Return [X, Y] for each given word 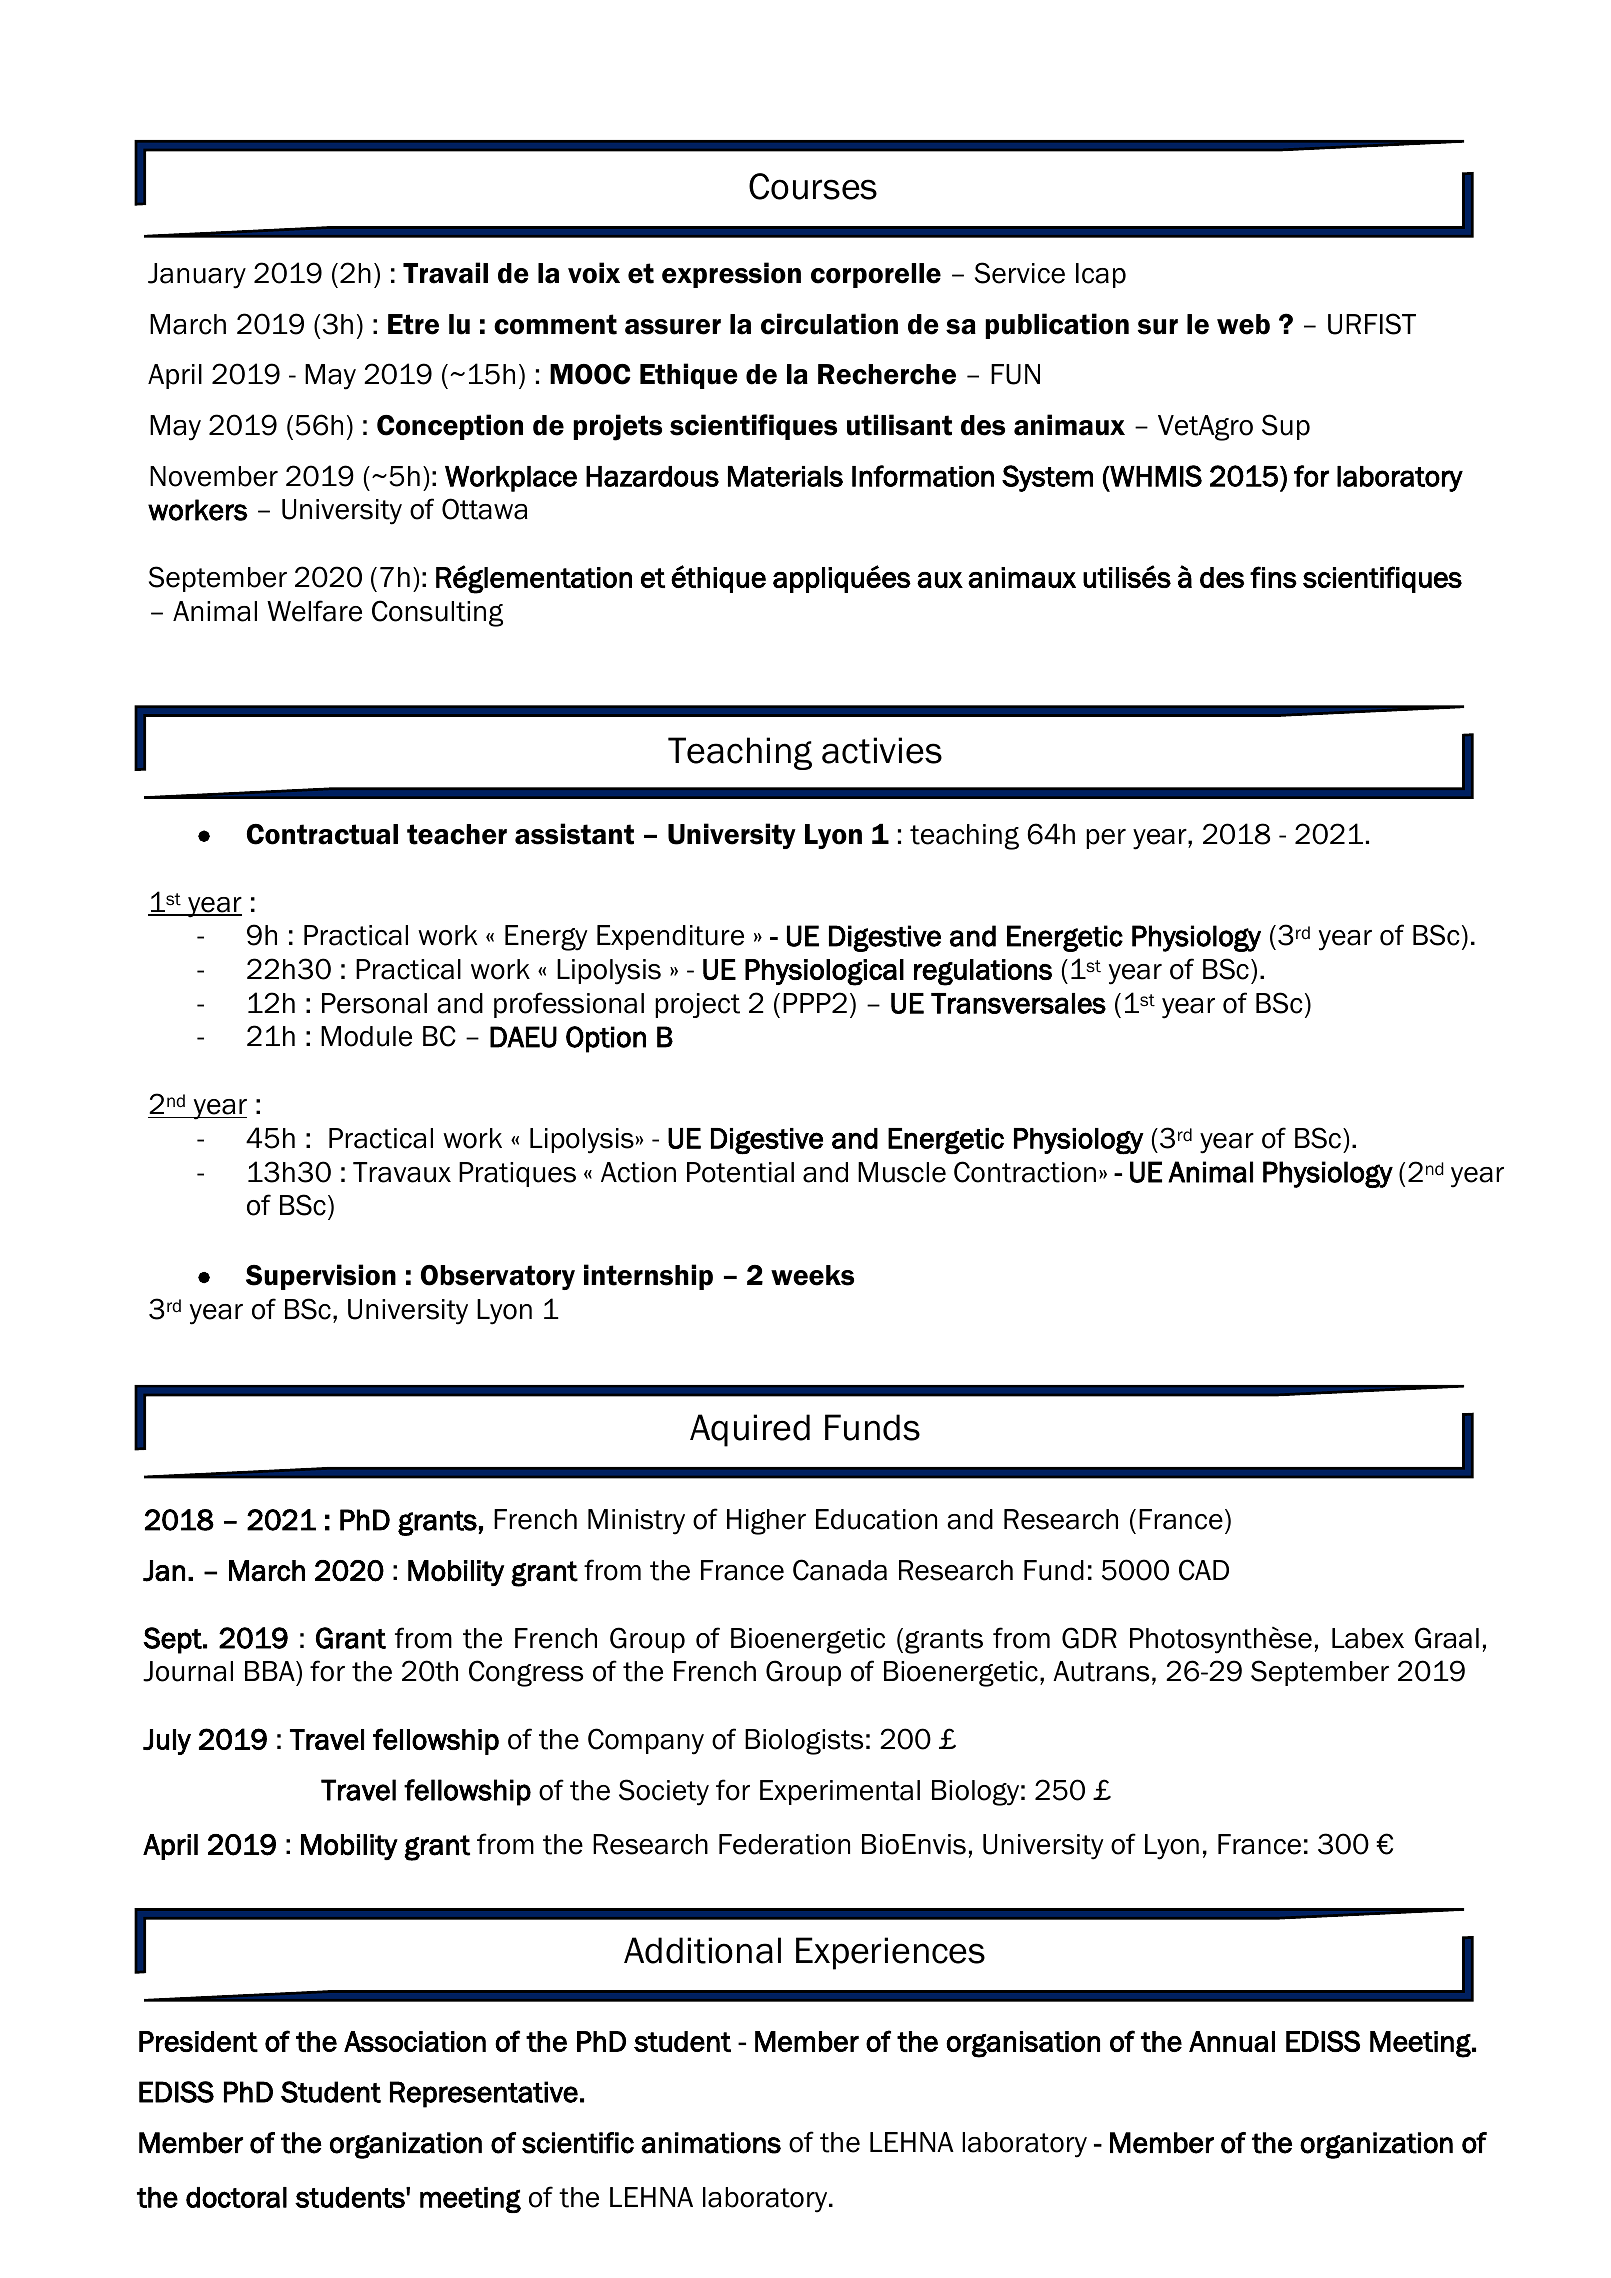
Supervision [321, 1277]
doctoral [236, 2197]
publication [1057, 326]
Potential [740, 1172]
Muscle [902, 1172]
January [197, 276]
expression [731, 275]
